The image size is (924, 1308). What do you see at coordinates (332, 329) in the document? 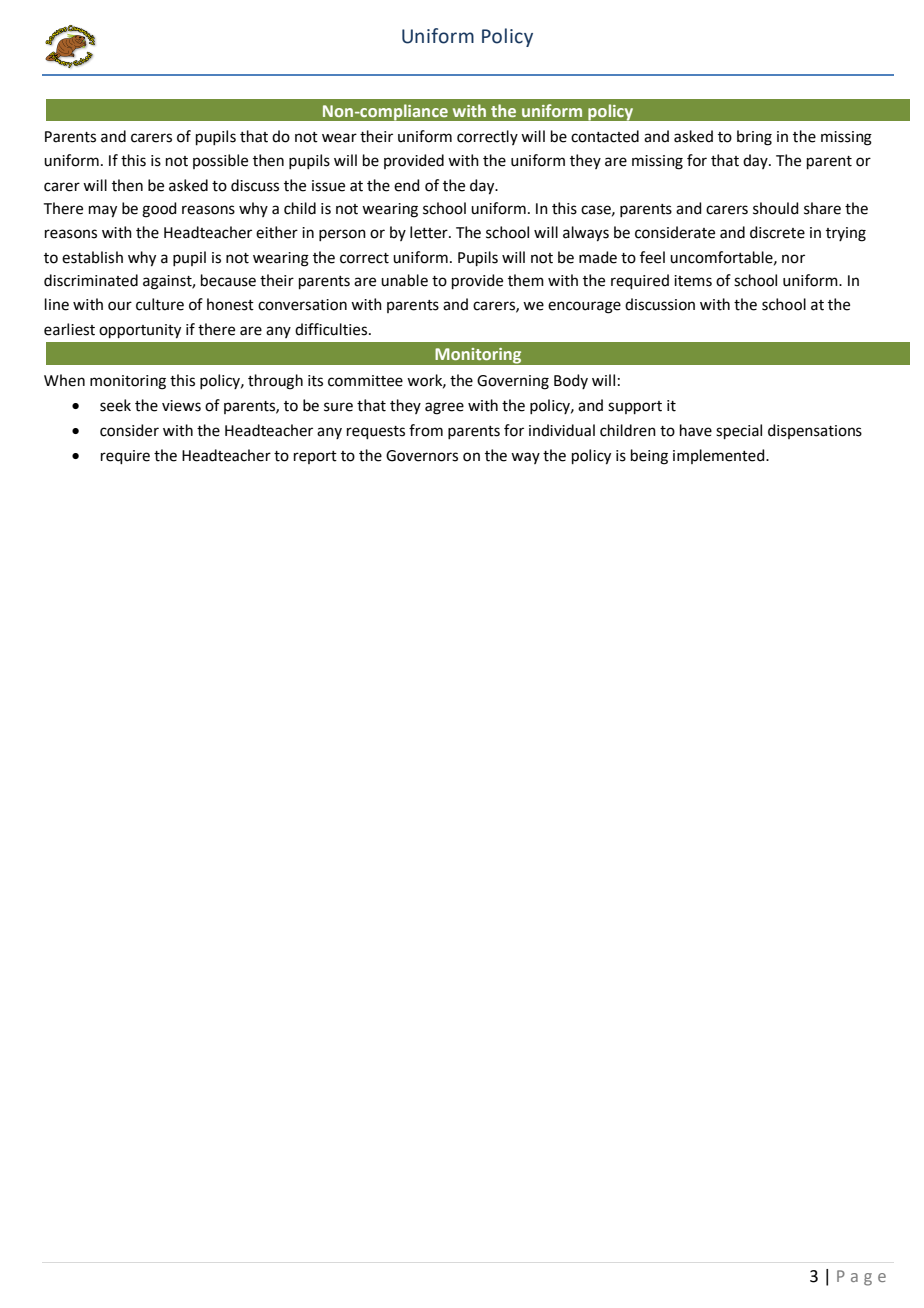
I see `difficulties` at bounding box center [332, 329].
